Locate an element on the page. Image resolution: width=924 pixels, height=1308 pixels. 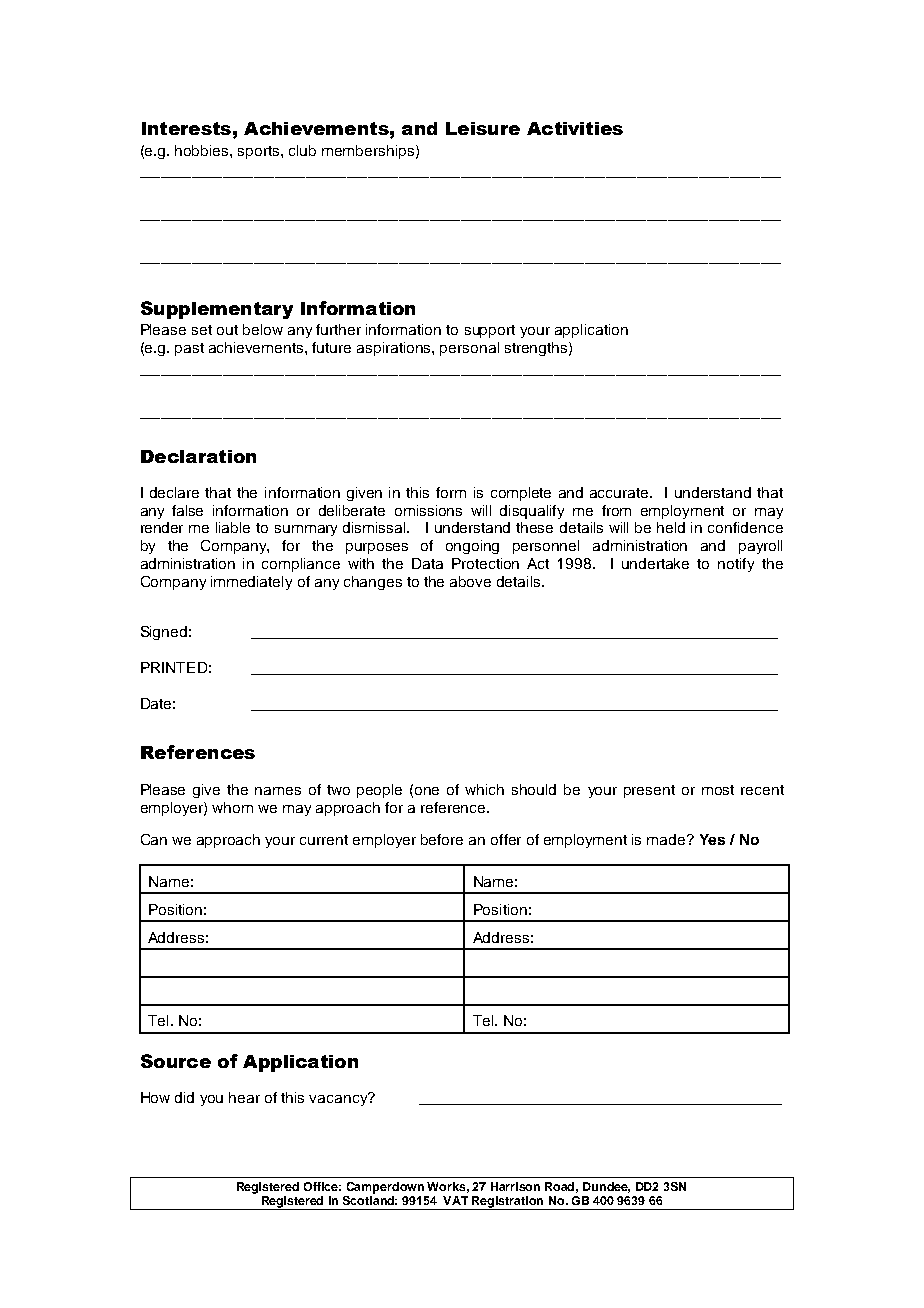
hear is located at coordinates (244, 1097).
